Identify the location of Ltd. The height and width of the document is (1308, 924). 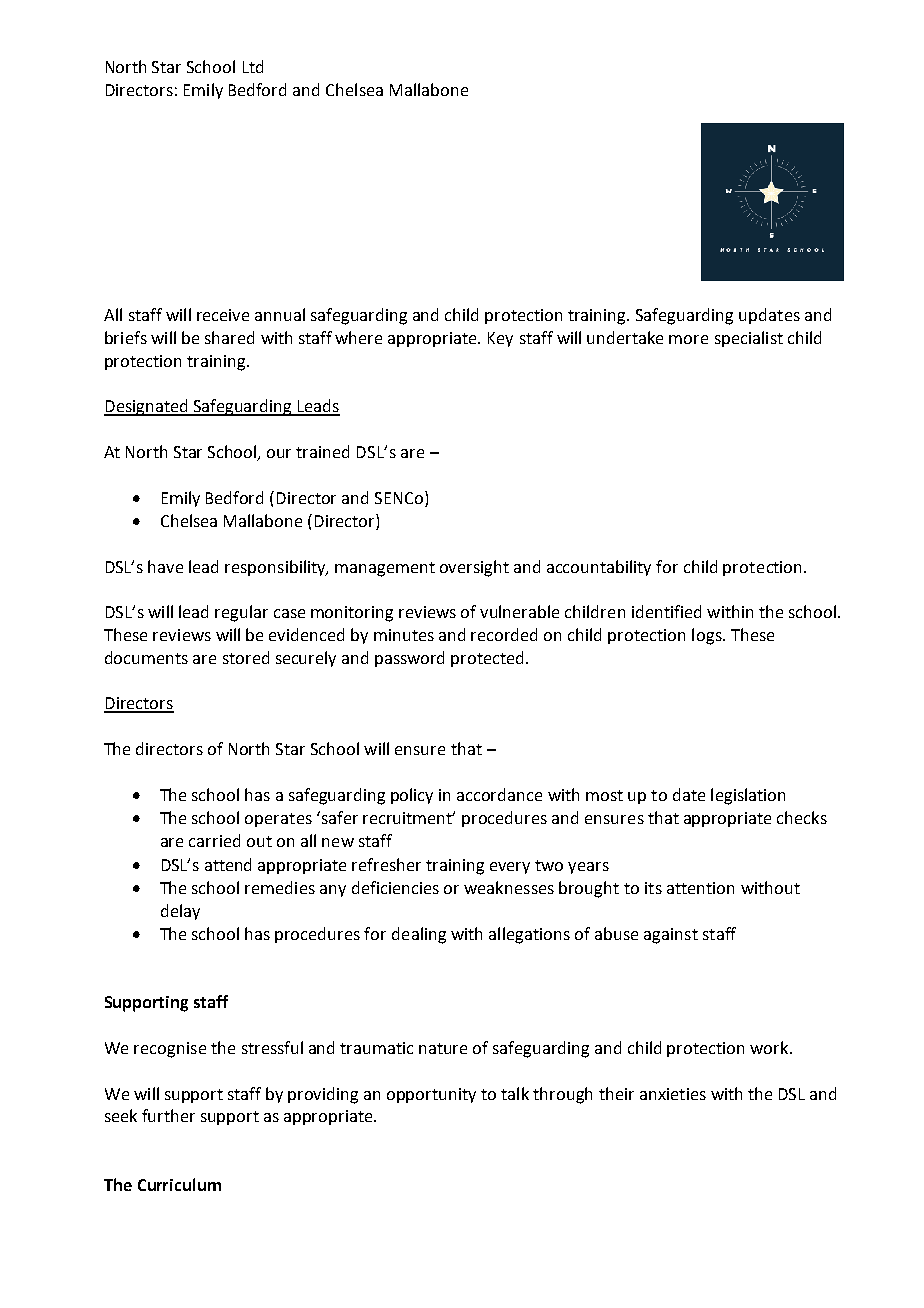
(253, 66).
